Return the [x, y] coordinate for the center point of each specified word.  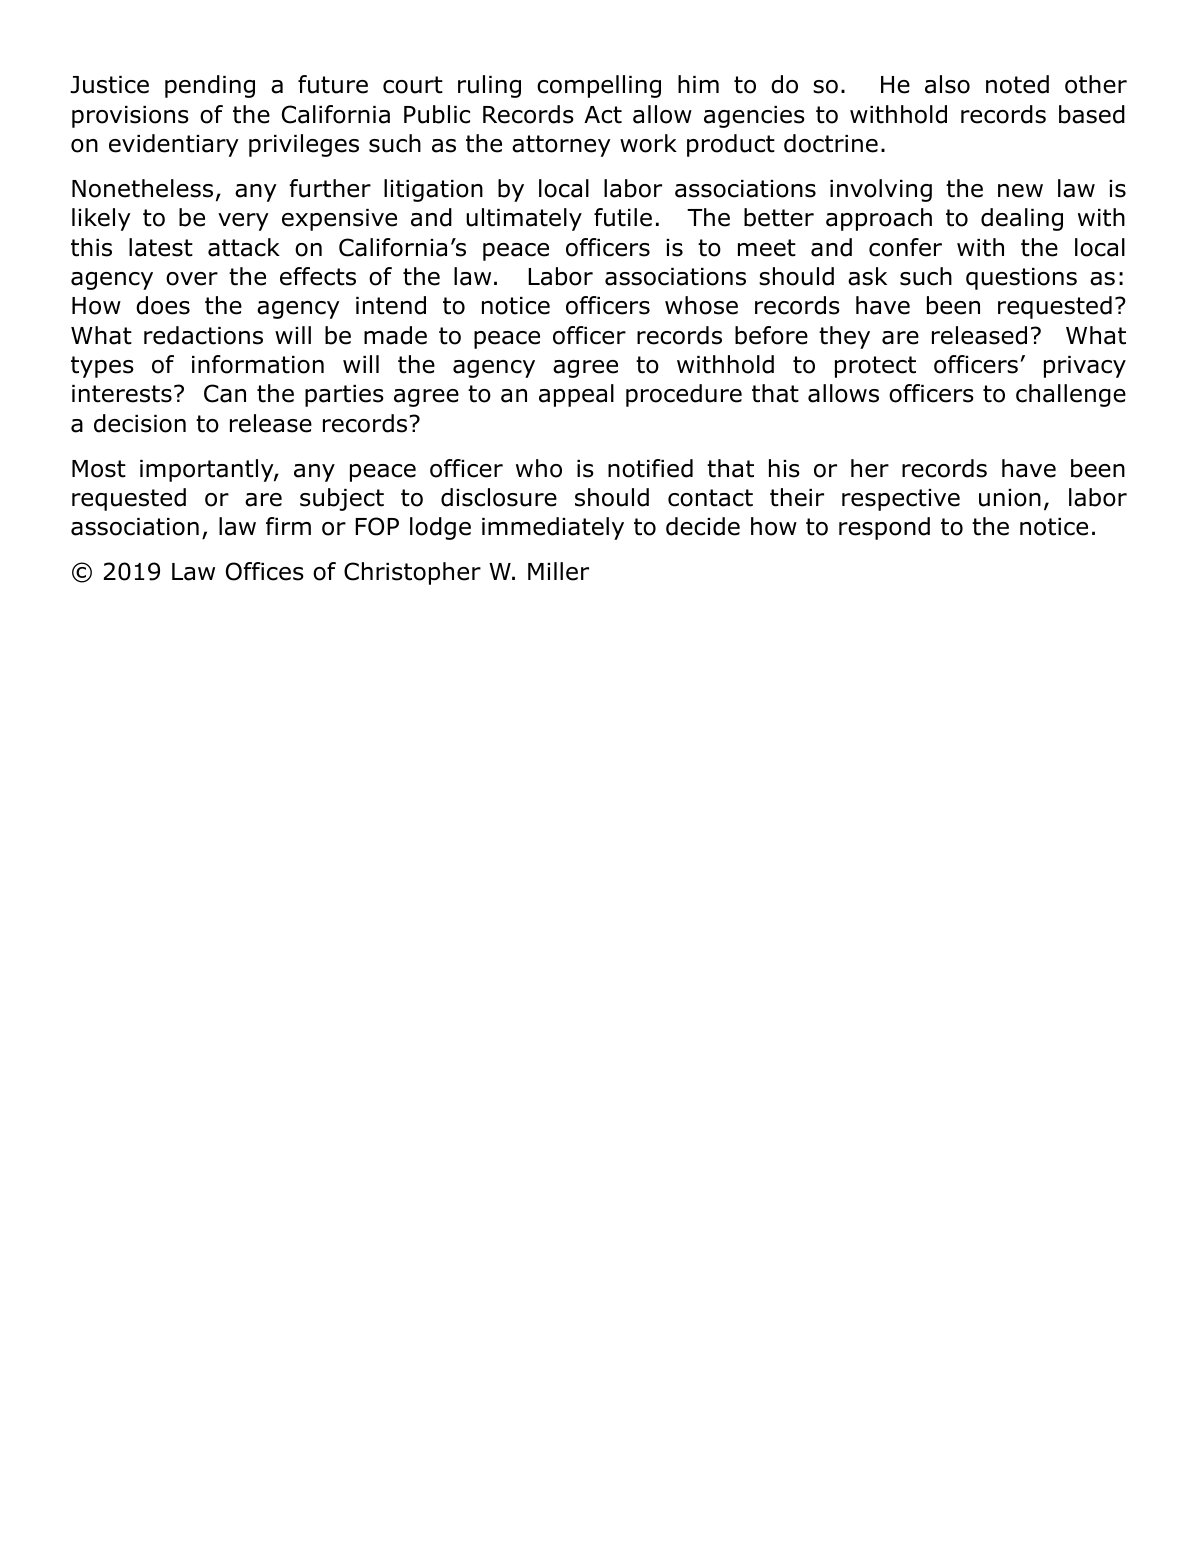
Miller [558, 571]
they [844, 337]
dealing [1022, 219]
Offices [265, 571]
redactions [203, 335]
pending [210, 86]
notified [650, 468]
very [243, 222]
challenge [1071, 395]
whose [701, 305]
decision [140, 423]
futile [623, 217]
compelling [599, 86]
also [947, 84]
